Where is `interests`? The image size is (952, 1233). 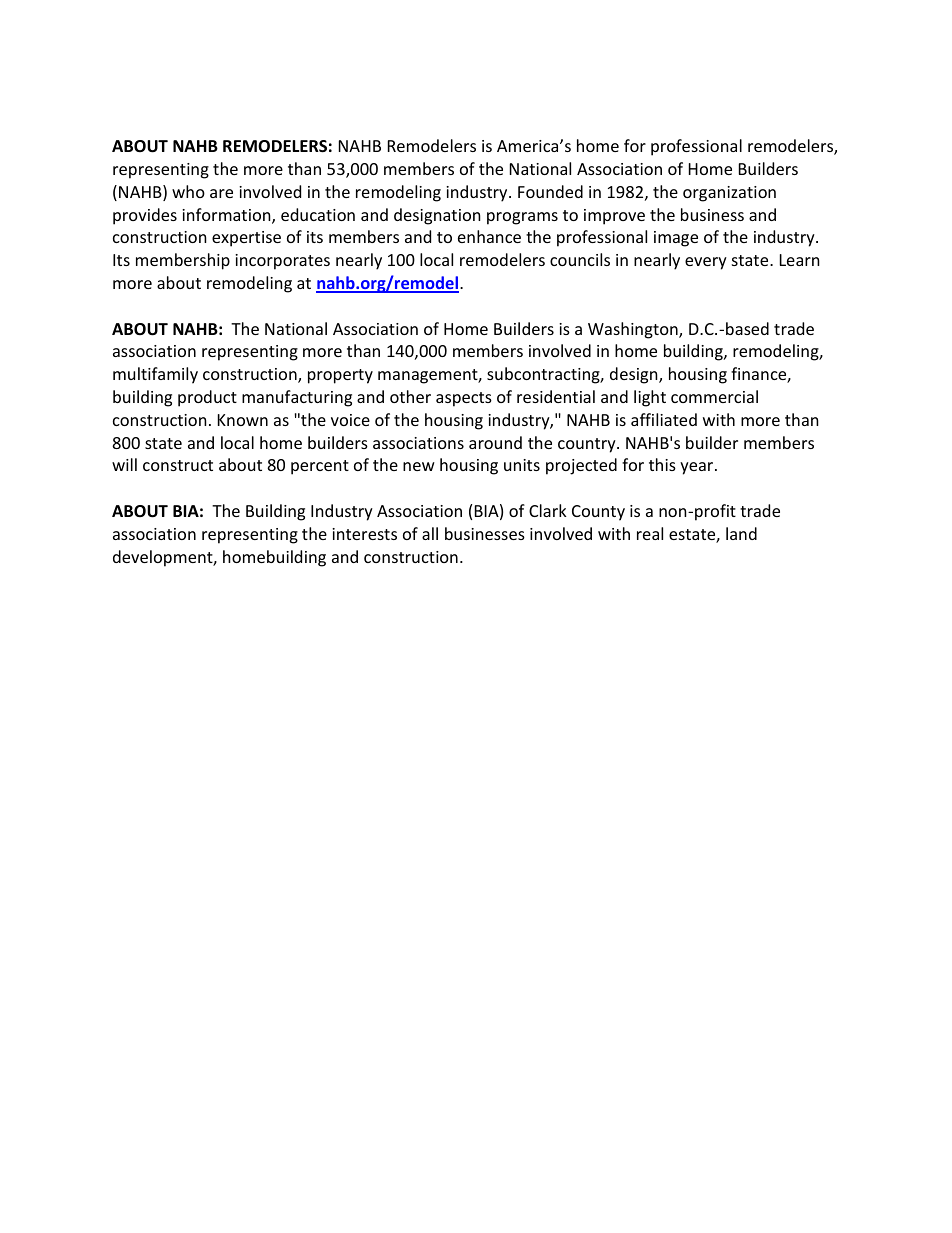 interests is located at coordinates (364, 534).
